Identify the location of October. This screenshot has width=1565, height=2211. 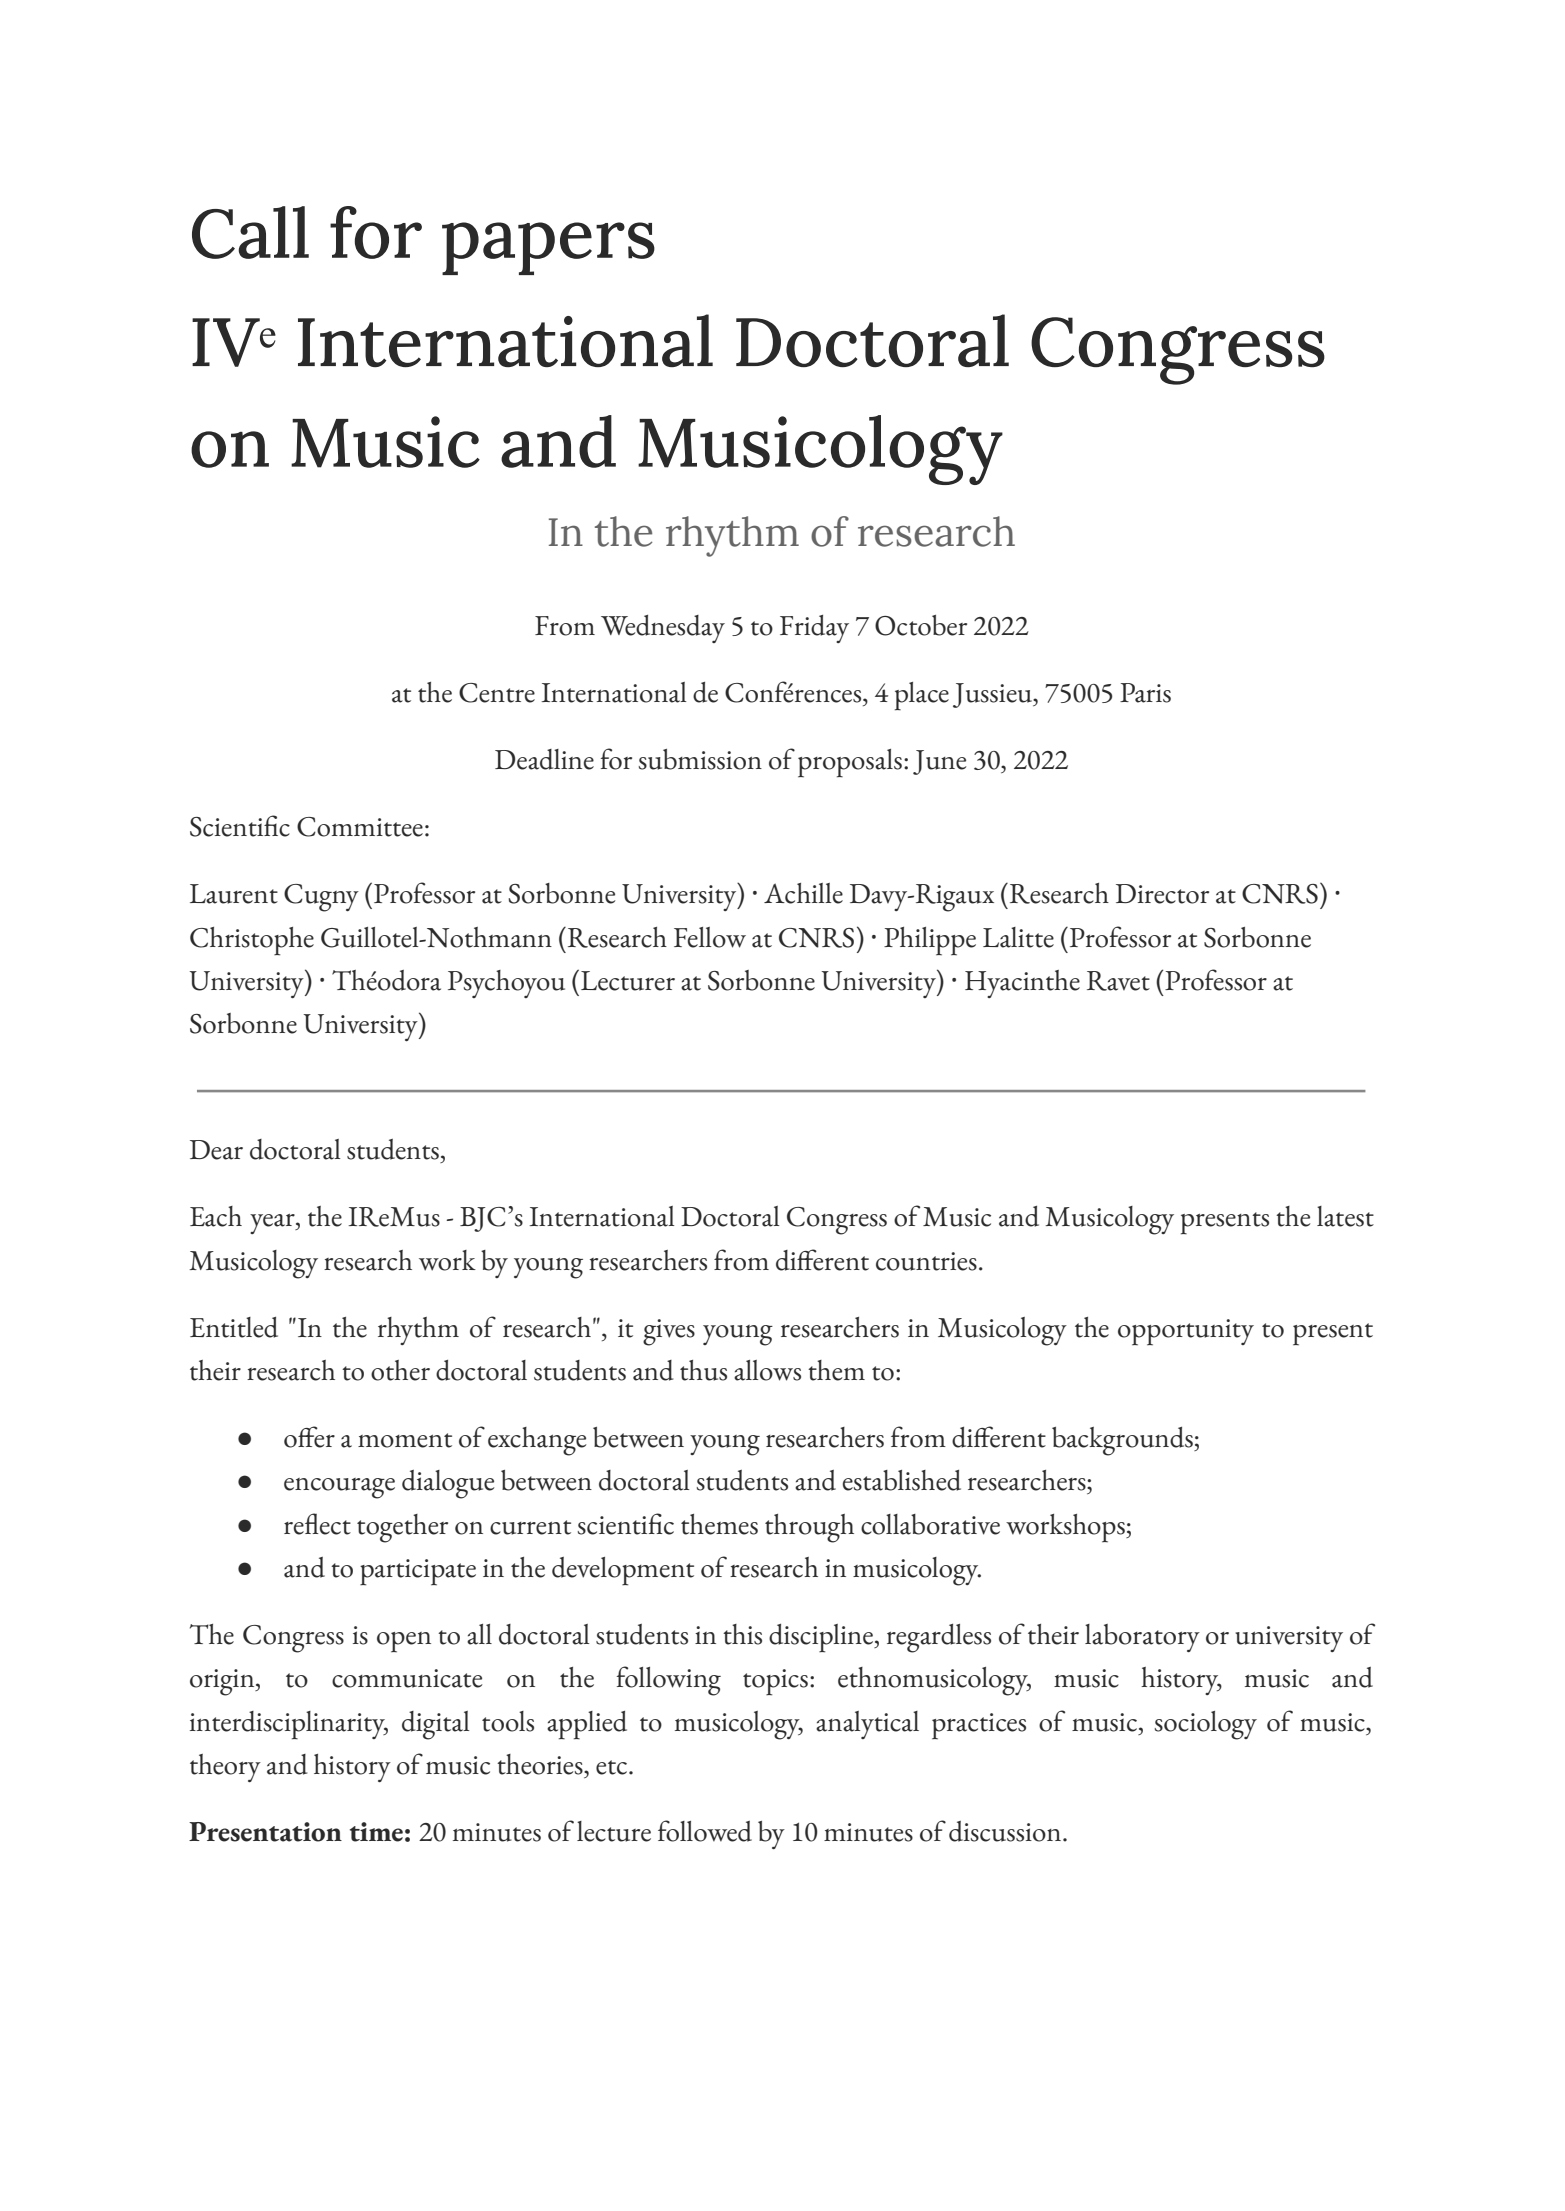
(921, 625).
